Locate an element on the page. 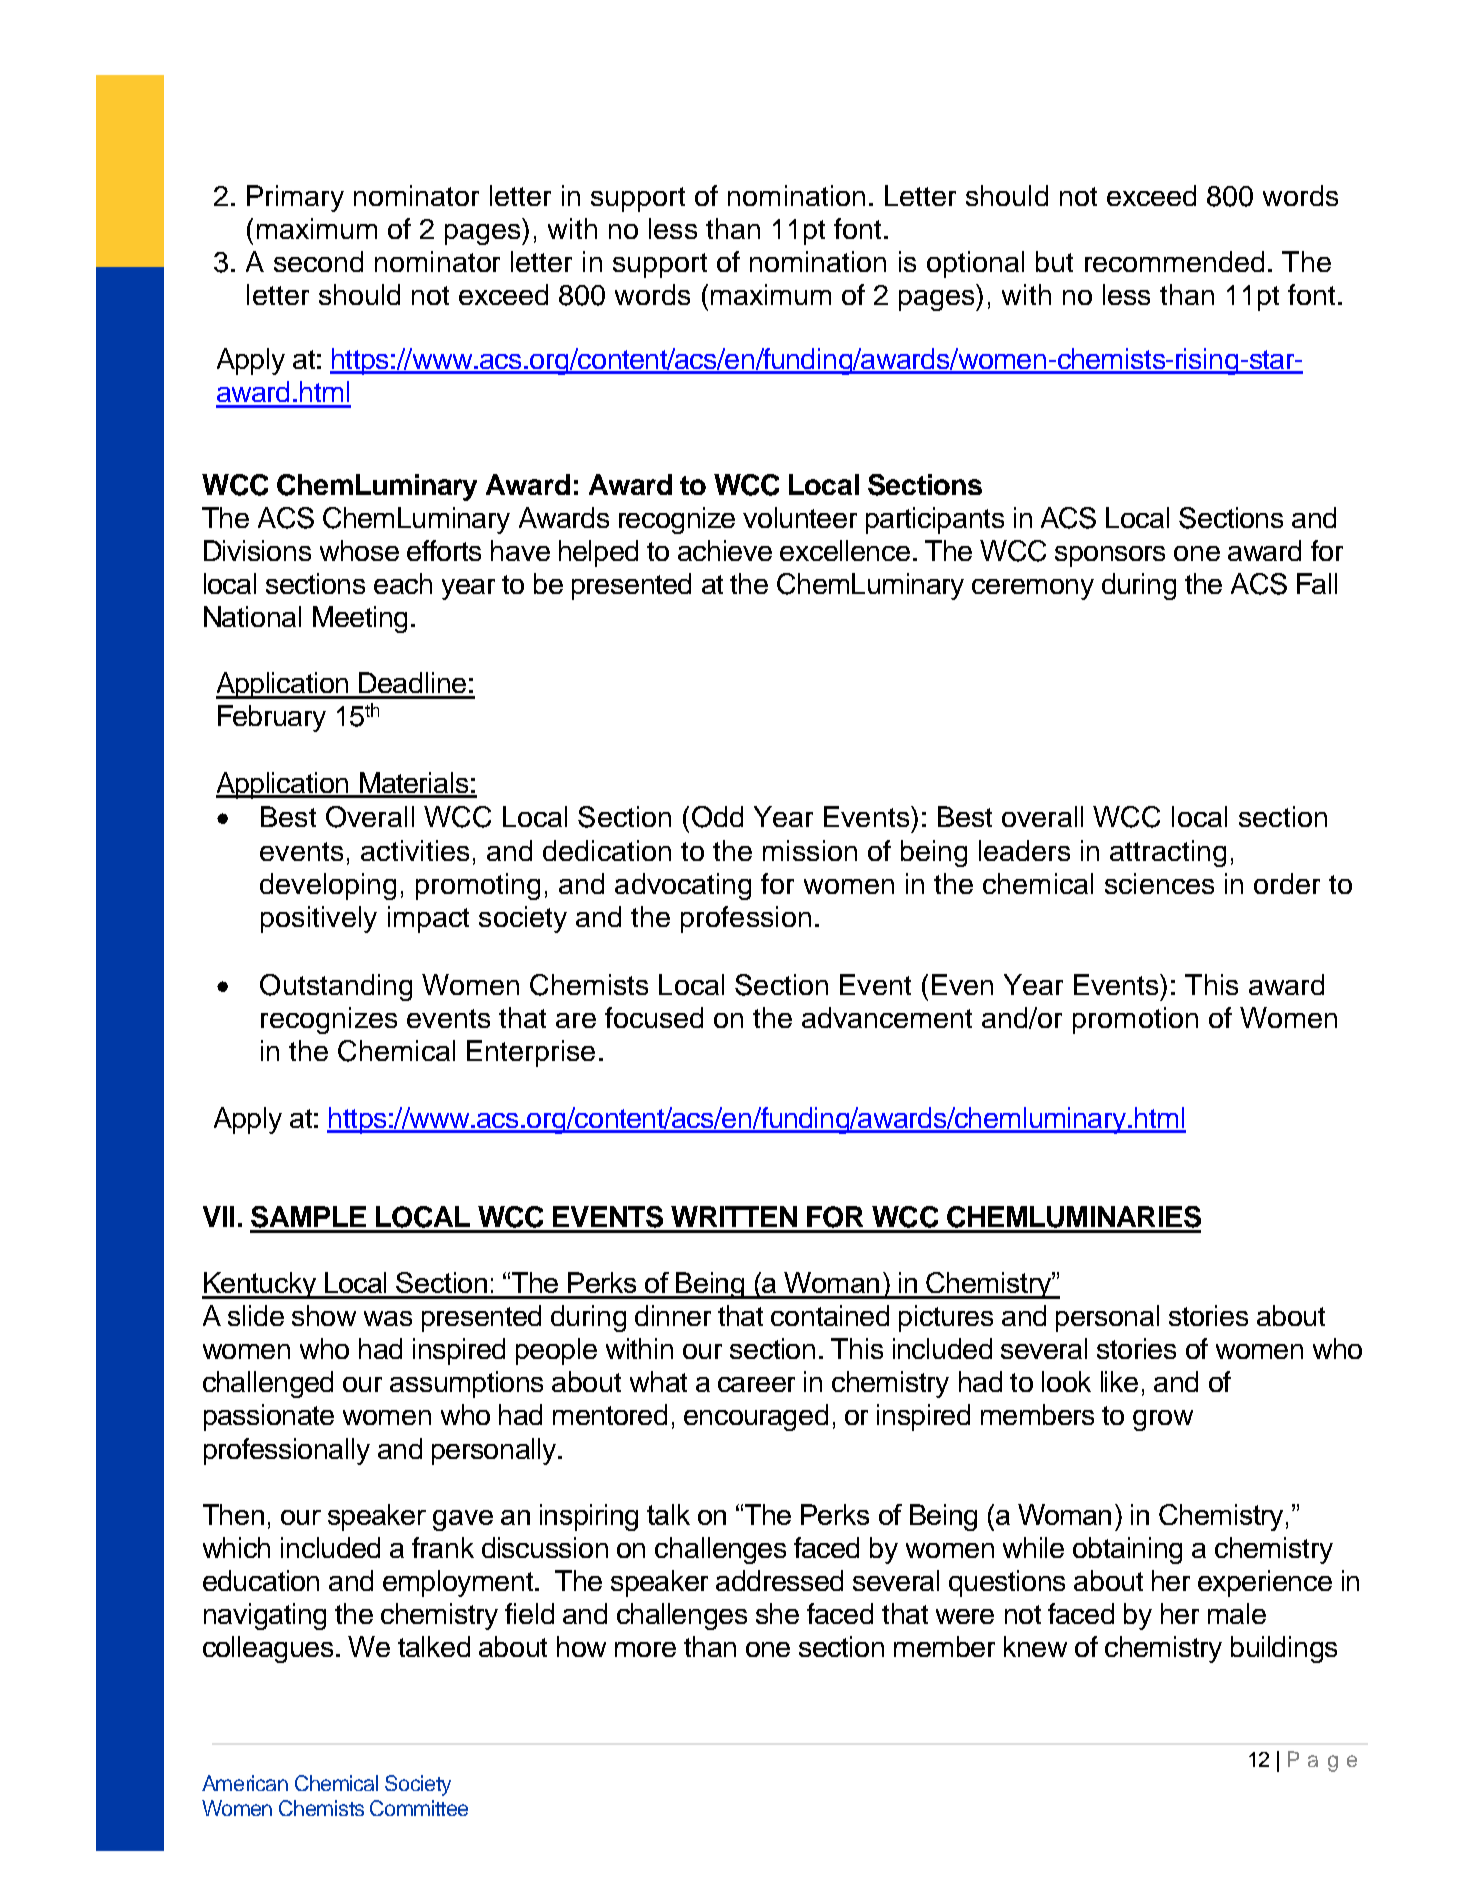  Committee is located at coordinates (419, 1808).
